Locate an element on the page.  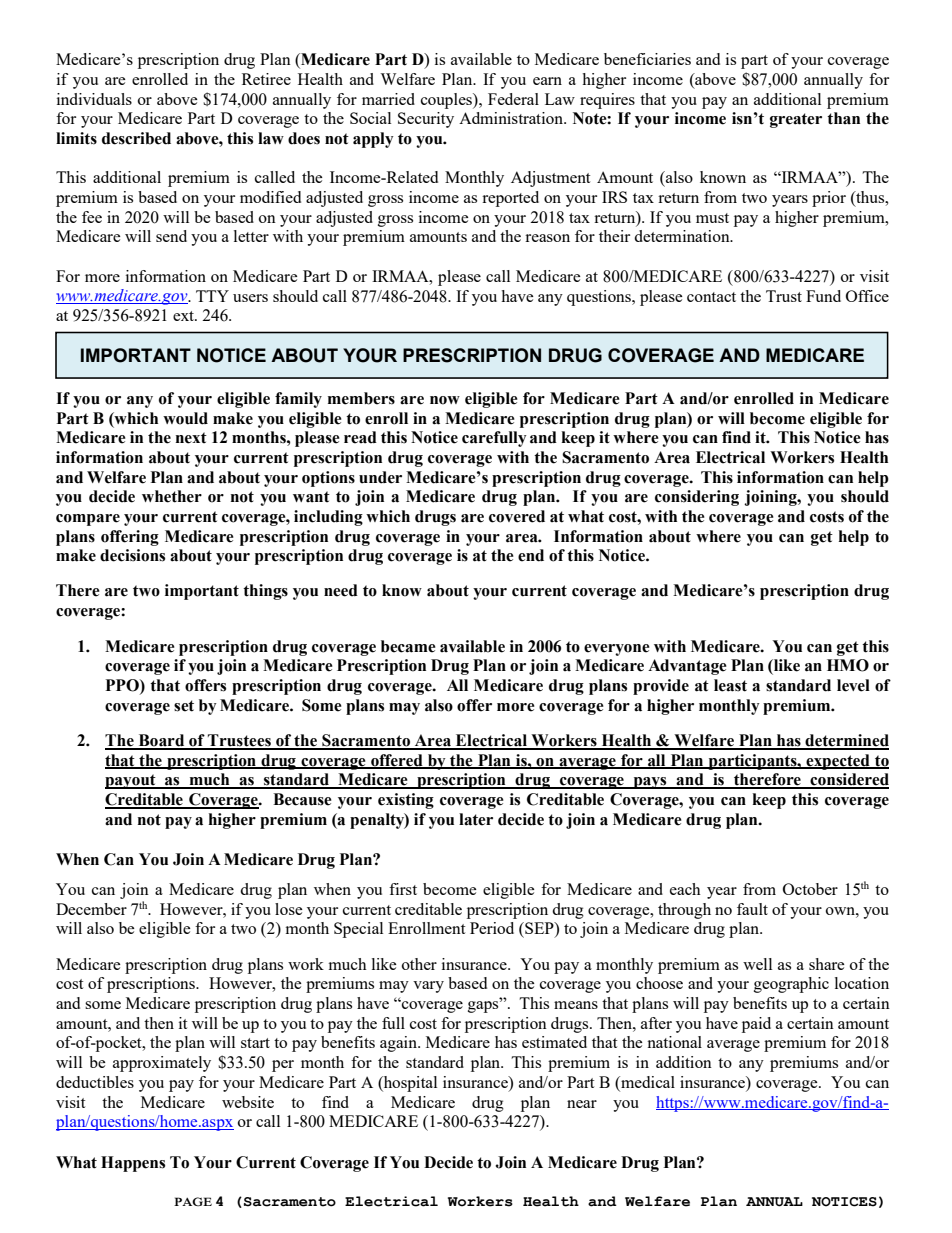
later is located at coordinates (476, 819).
